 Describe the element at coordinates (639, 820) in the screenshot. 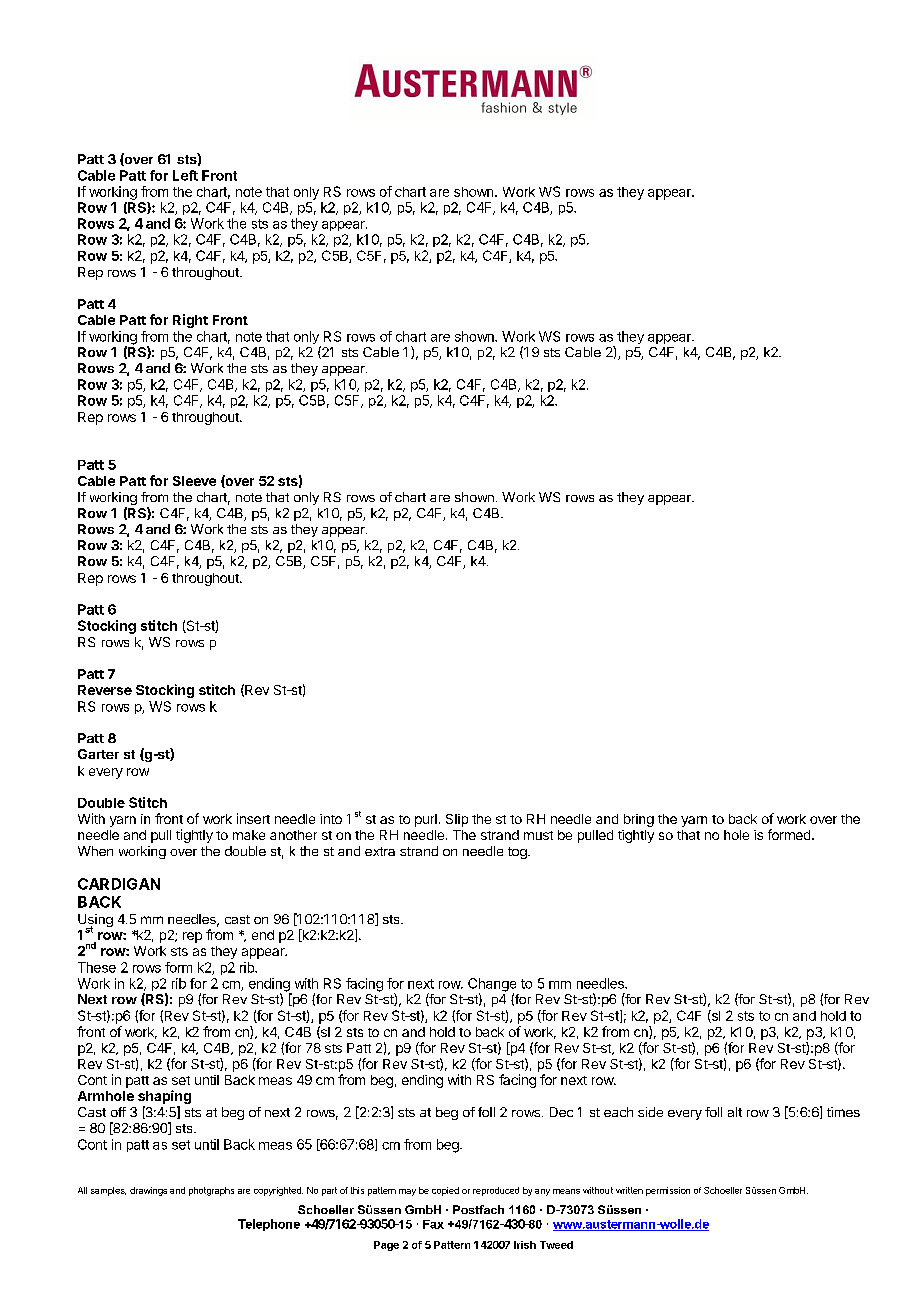

I see `bring` at that location.
